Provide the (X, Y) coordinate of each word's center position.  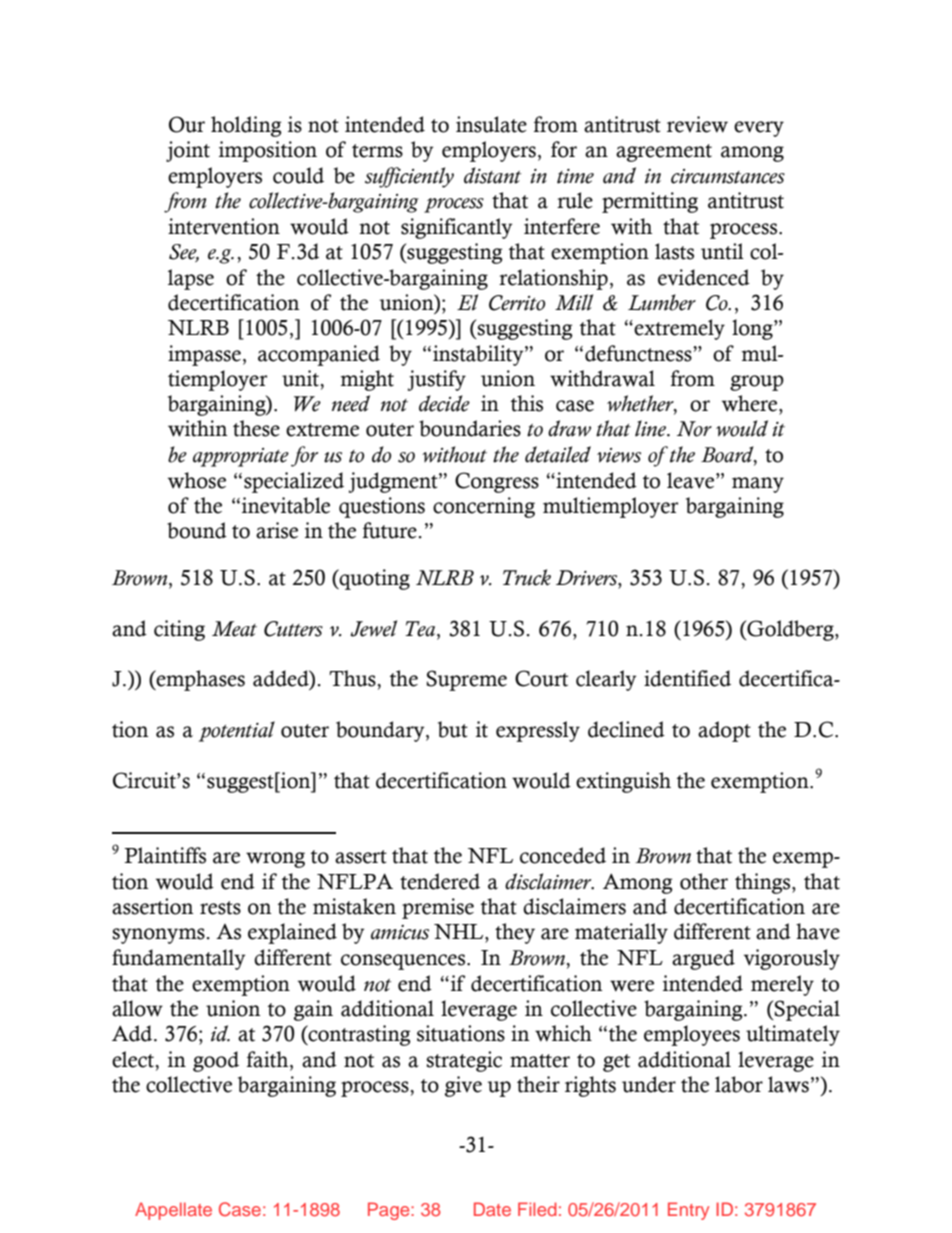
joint (188, 151)
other (704, 881)
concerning (484, 507)
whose (197, 480)
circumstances (728, 176)
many (758, 485)
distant (492, 175)
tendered (440, 881)
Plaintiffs (165, 855)
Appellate (173, 1211)
